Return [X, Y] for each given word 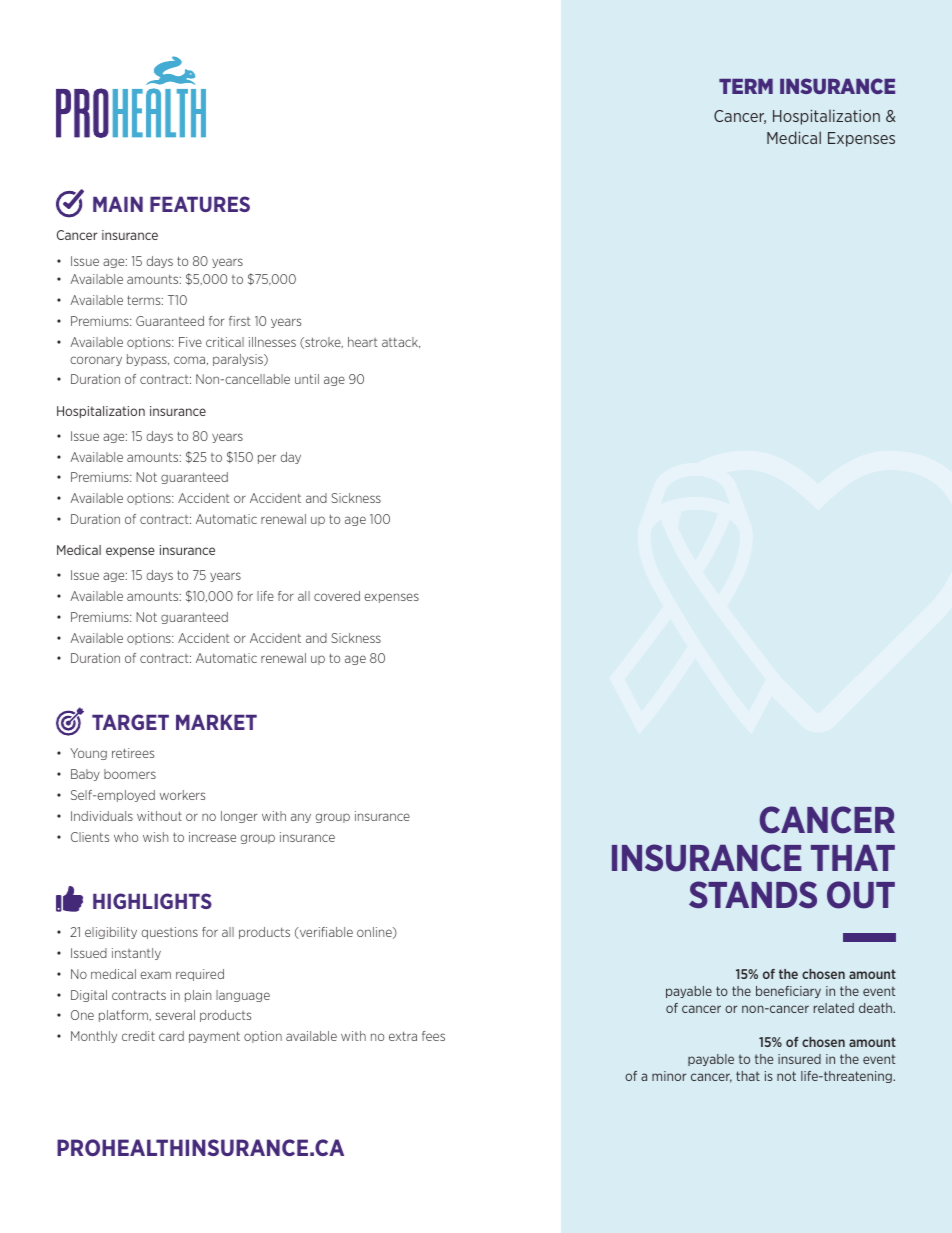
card [171, 1036]
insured [799, 1059]
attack [401, 342]
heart [363, 342]
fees [433, 1036]
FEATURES [200, 204]
